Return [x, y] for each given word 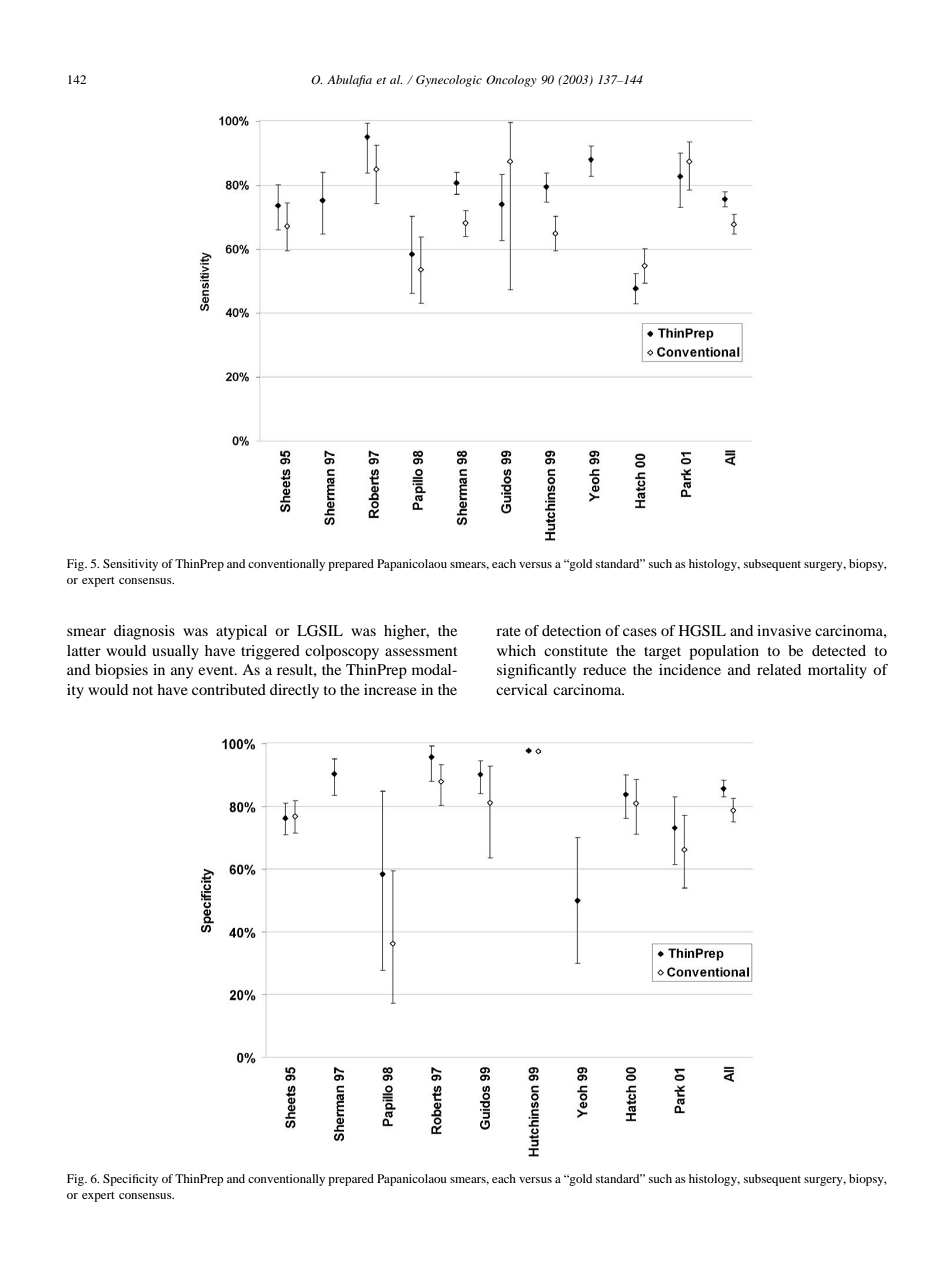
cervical [521, 689]
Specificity [130, 1180]
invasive [784, 630]
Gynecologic [449, 81]
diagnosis [144, 632]
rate [508, 631]
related [779, 669]
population [724, 652]
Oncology [511, 81]
